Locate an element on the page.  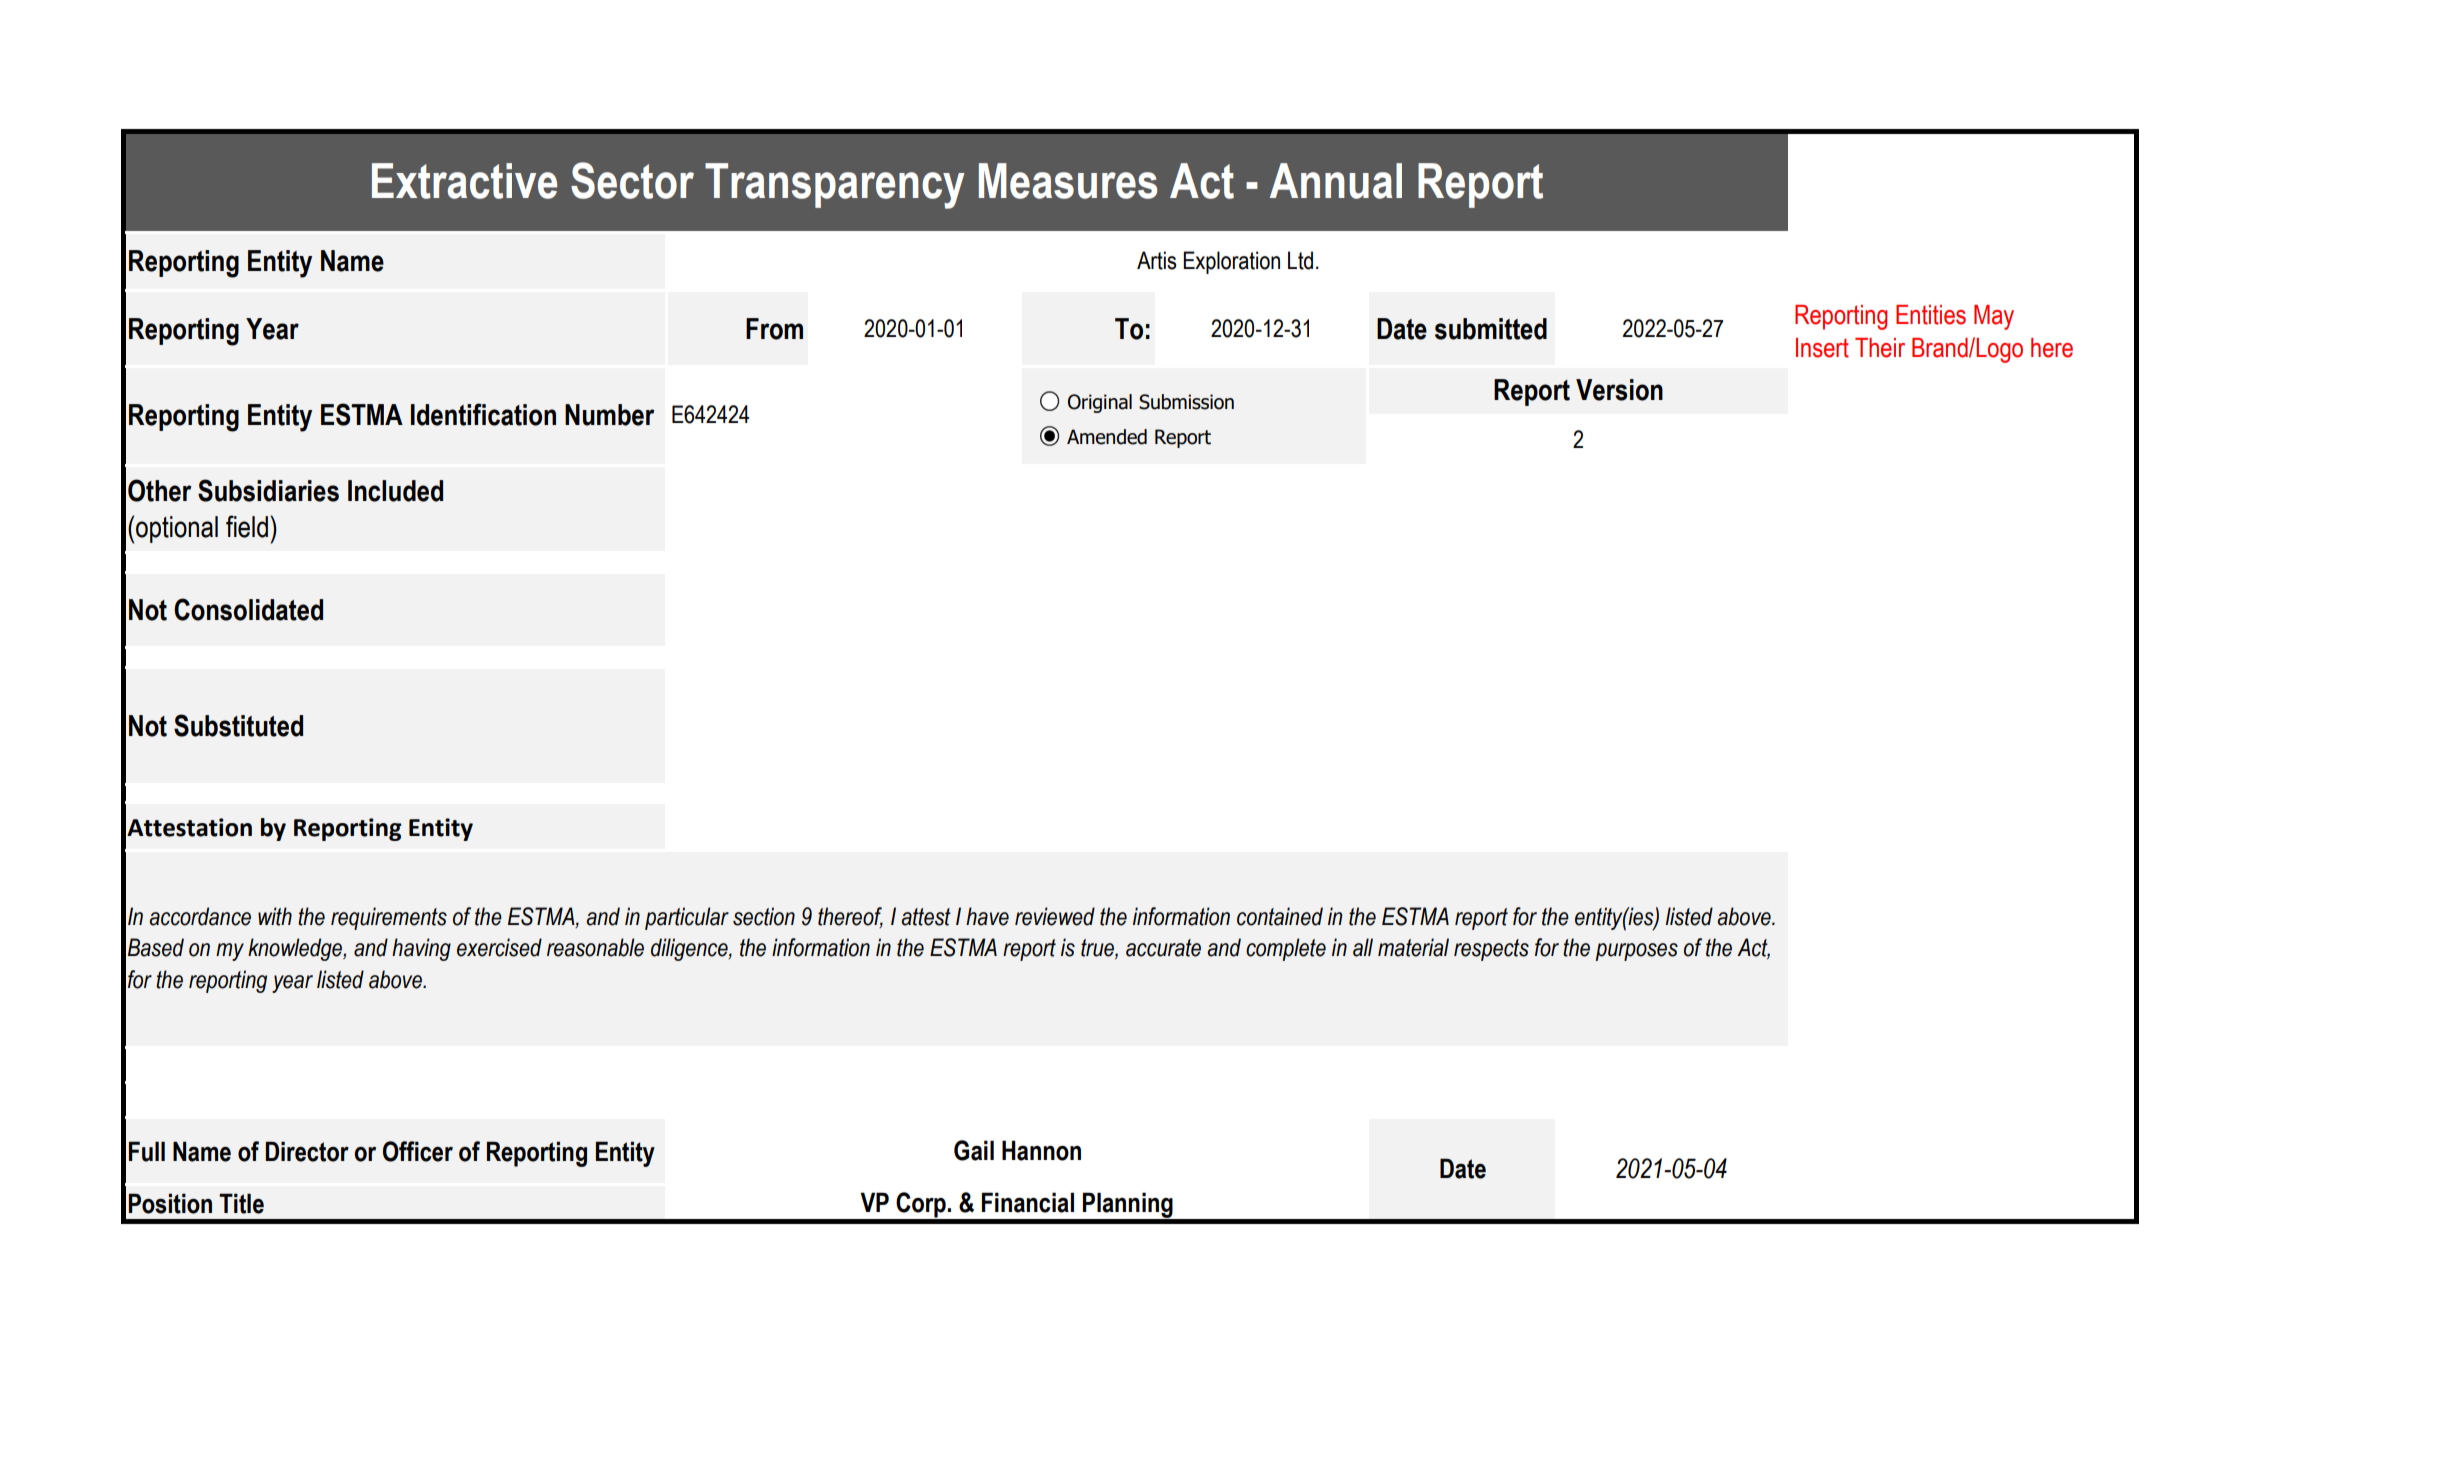
Entities is located at coordinates (1931, 315).
